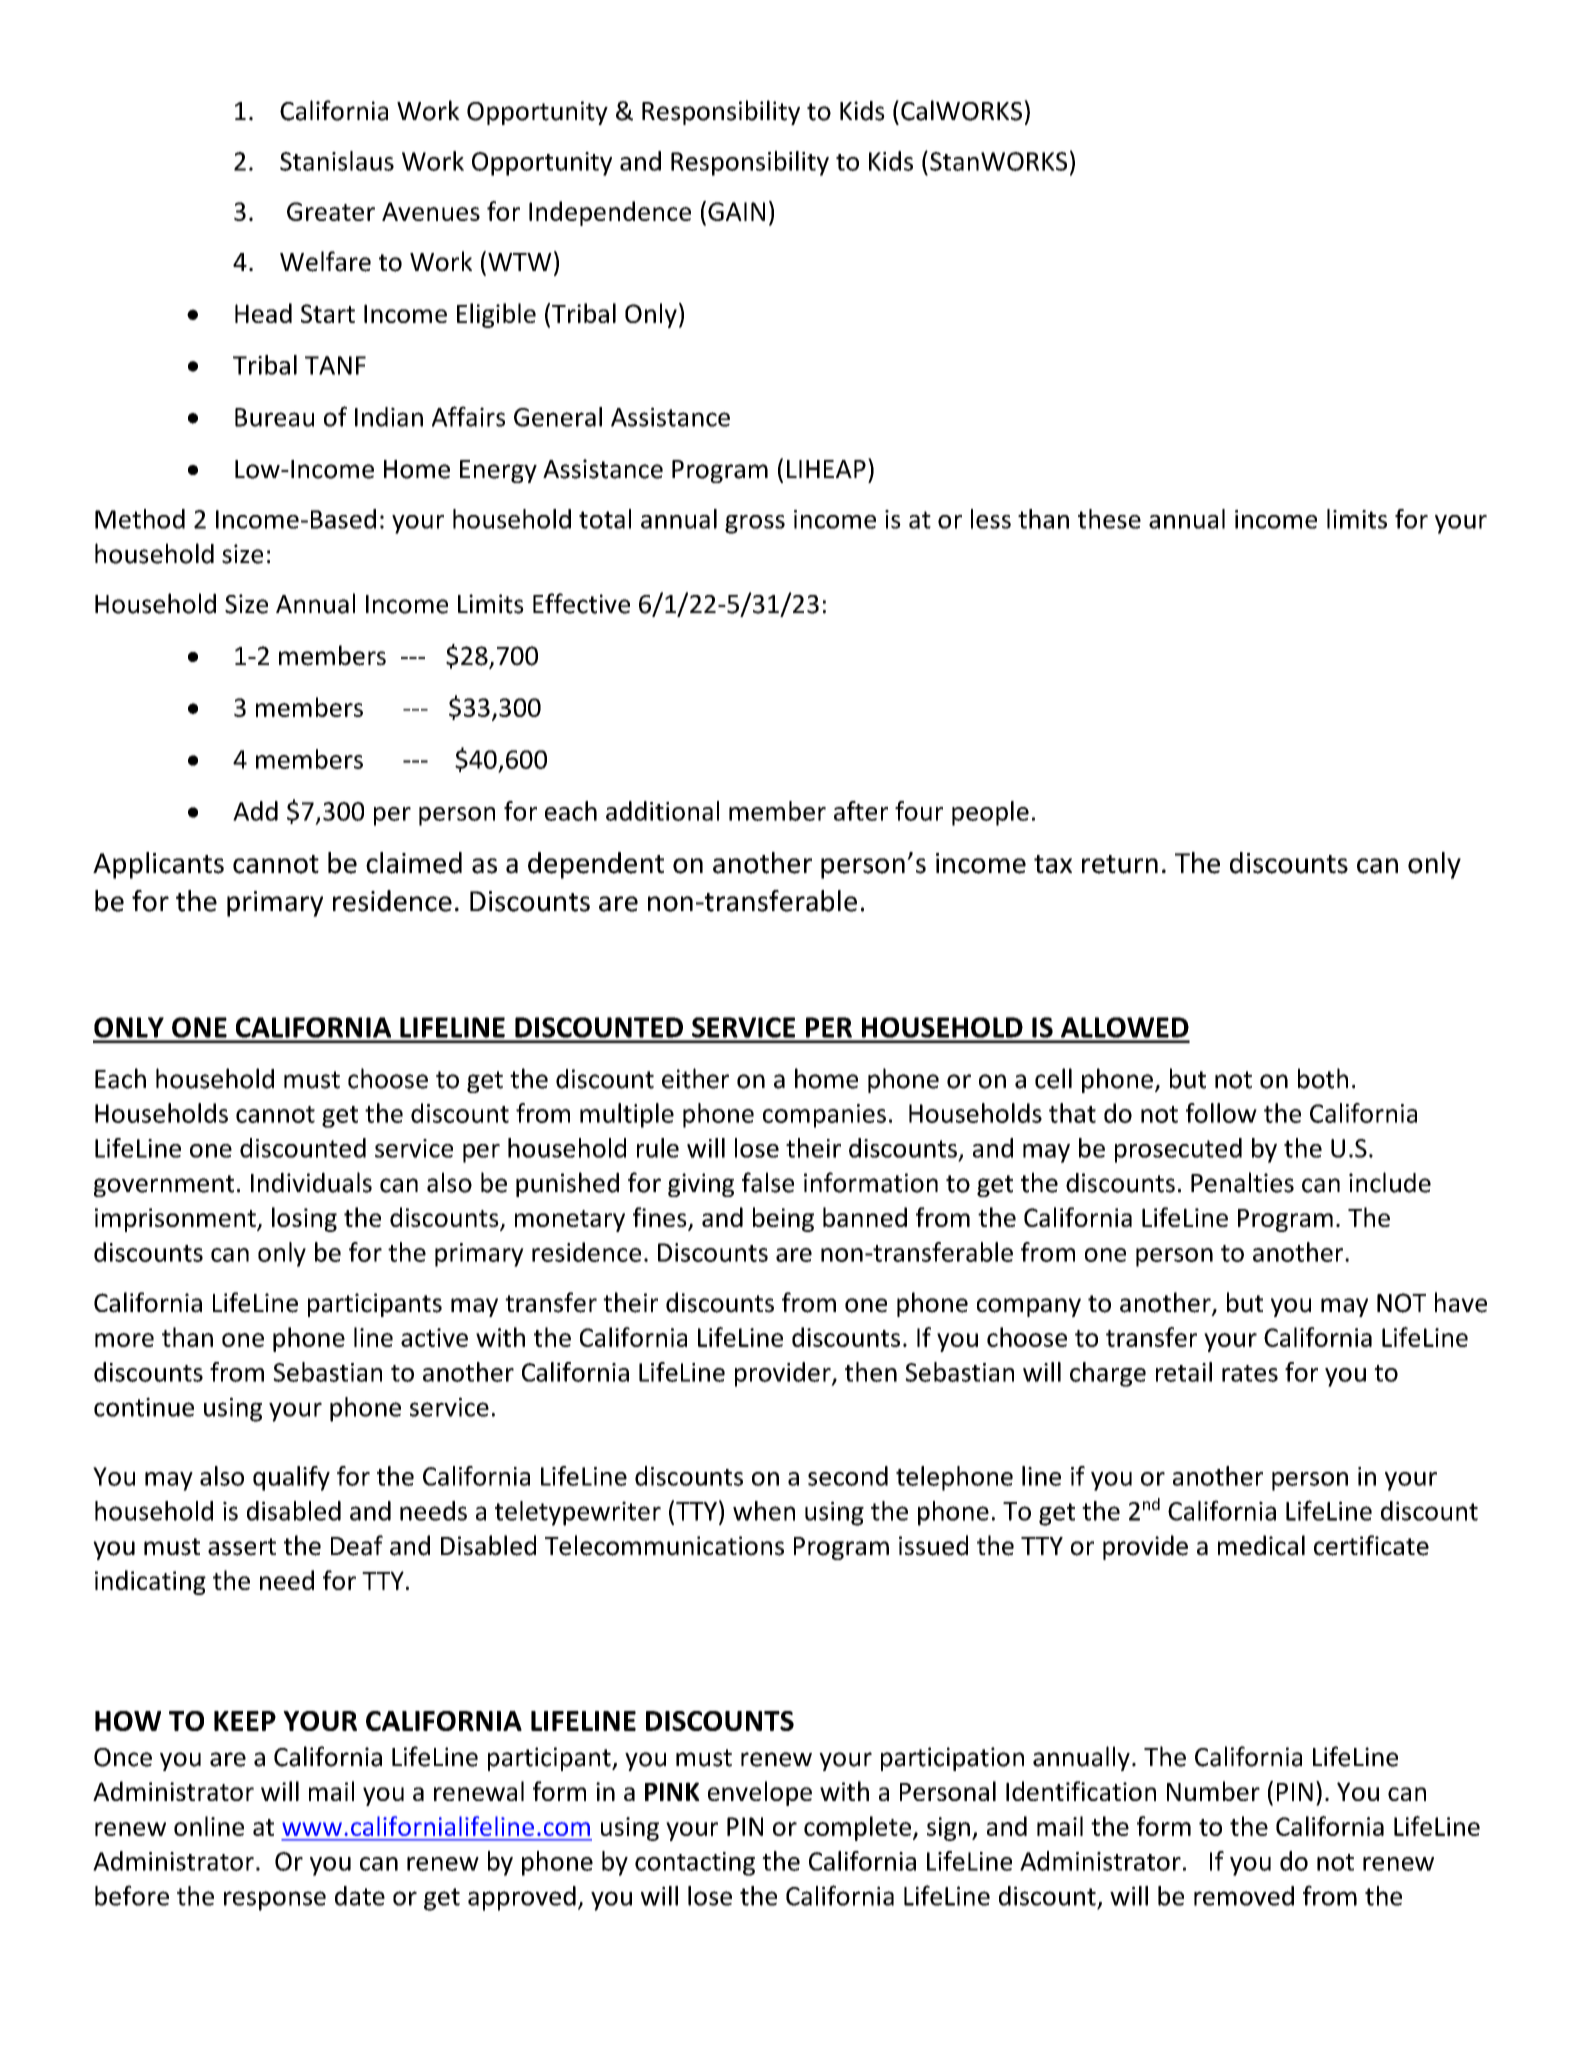 The image size is (1583, 2049). Describe the element at coordinates (1109, 519) in the screenshot. I see `these` at that location.
